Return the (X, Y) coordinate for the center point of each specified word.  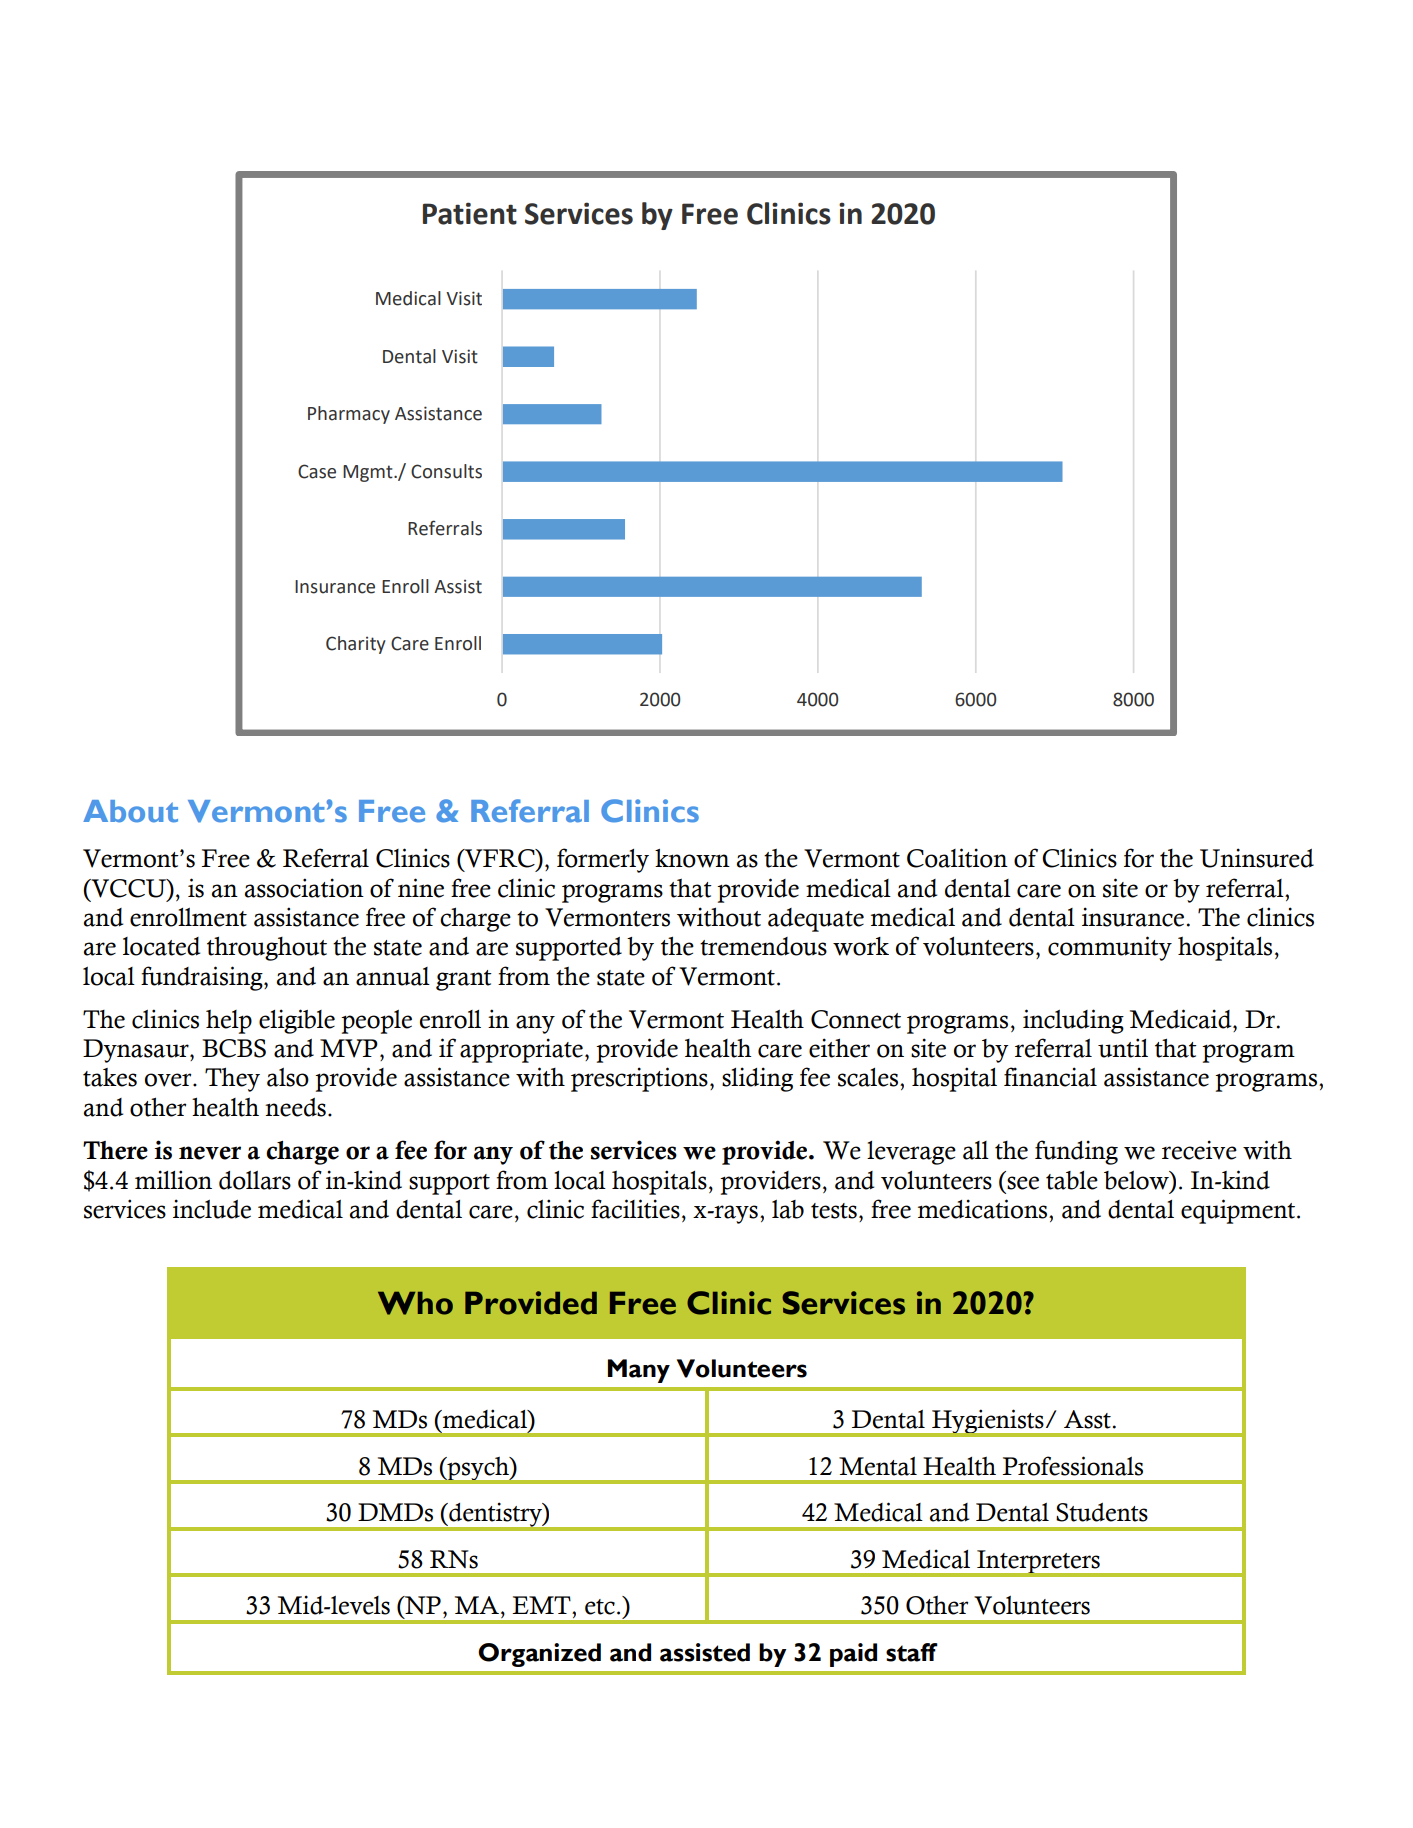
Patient (470, 213)
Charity (356, 645)
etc (600, 1607)
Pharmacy (349, 415)
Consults (446, 471)
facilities (635, 1209)
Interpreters (1038, 1563)
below (1137, 1181)
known (692, 858)
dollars (255, 1180)
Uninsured (1257, 858)
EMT (542, 1605)
